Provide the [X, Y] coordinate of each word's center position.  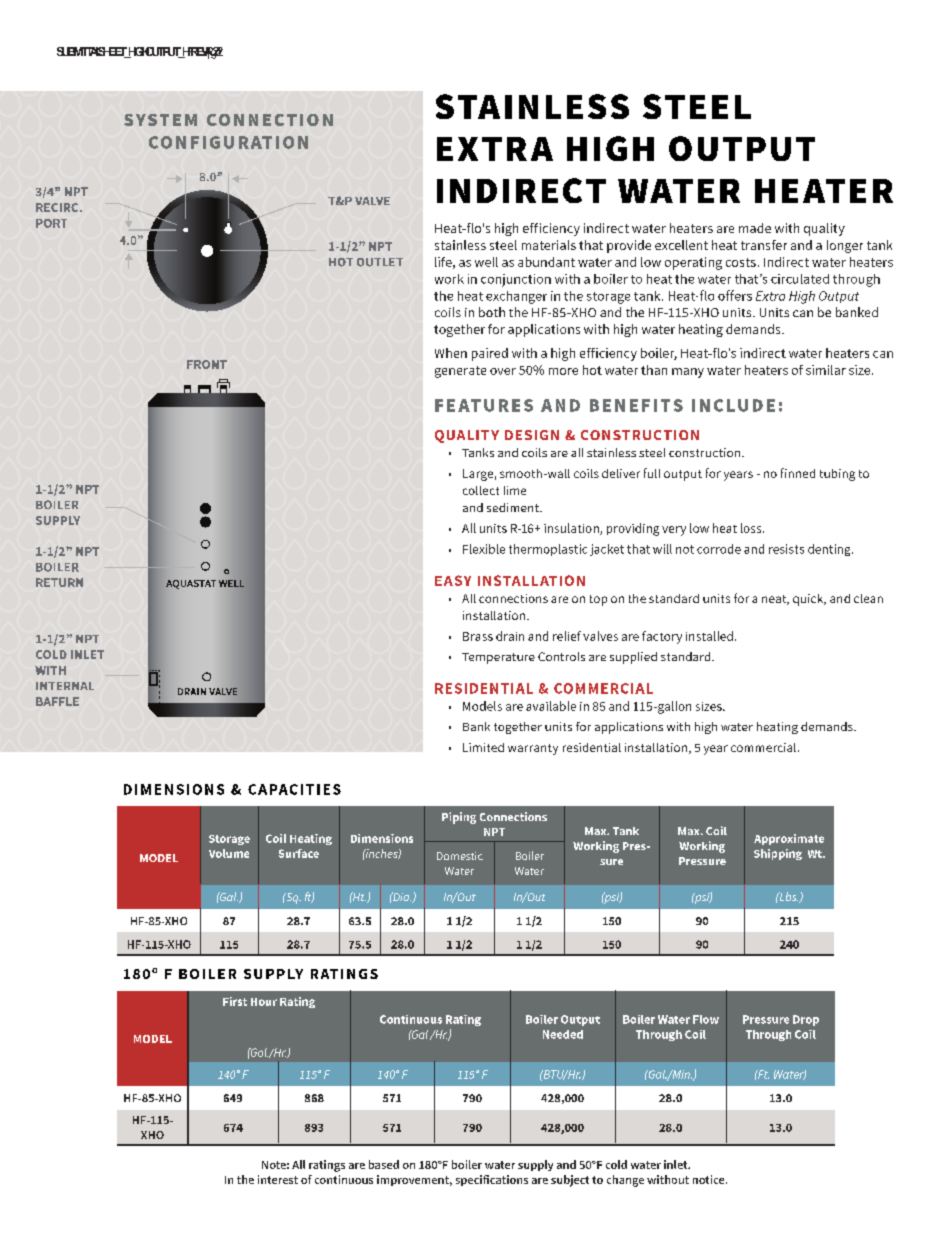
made [755, 228]
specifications [492, 1180]
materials [549, 245]
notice [710, 1179]
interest [278, 1179]
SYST [146, 120]
